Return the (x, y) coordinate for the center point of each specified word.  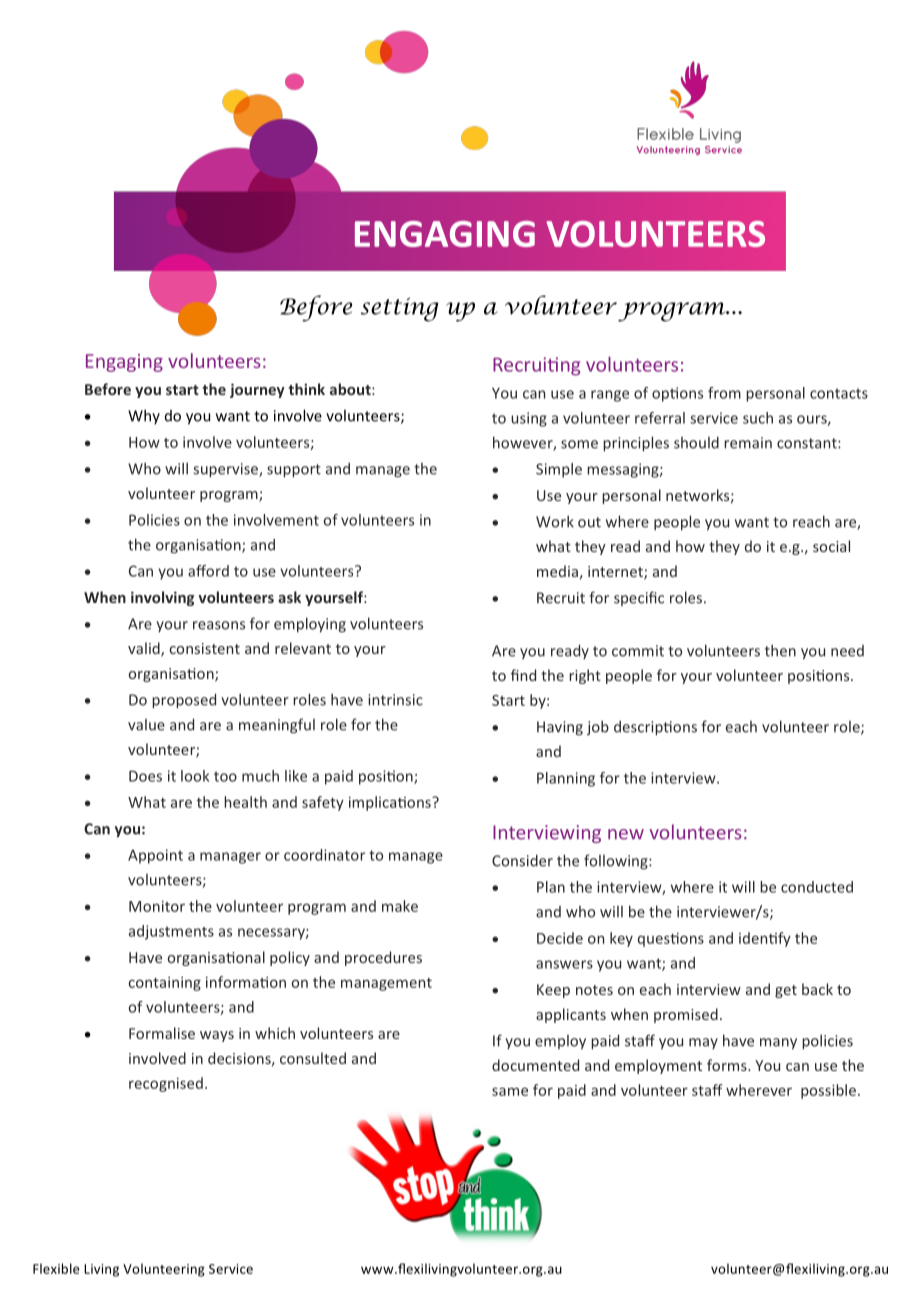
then (780, 650)
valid (145, 649)
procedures (383, 958)
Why (144, 416)
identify (765, 939)
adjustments (171, 932)
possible (828, 1091)
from (724, 393)
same (510, 1091)
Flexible (56, 1268)
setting (400, 309)
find (523, 675)
